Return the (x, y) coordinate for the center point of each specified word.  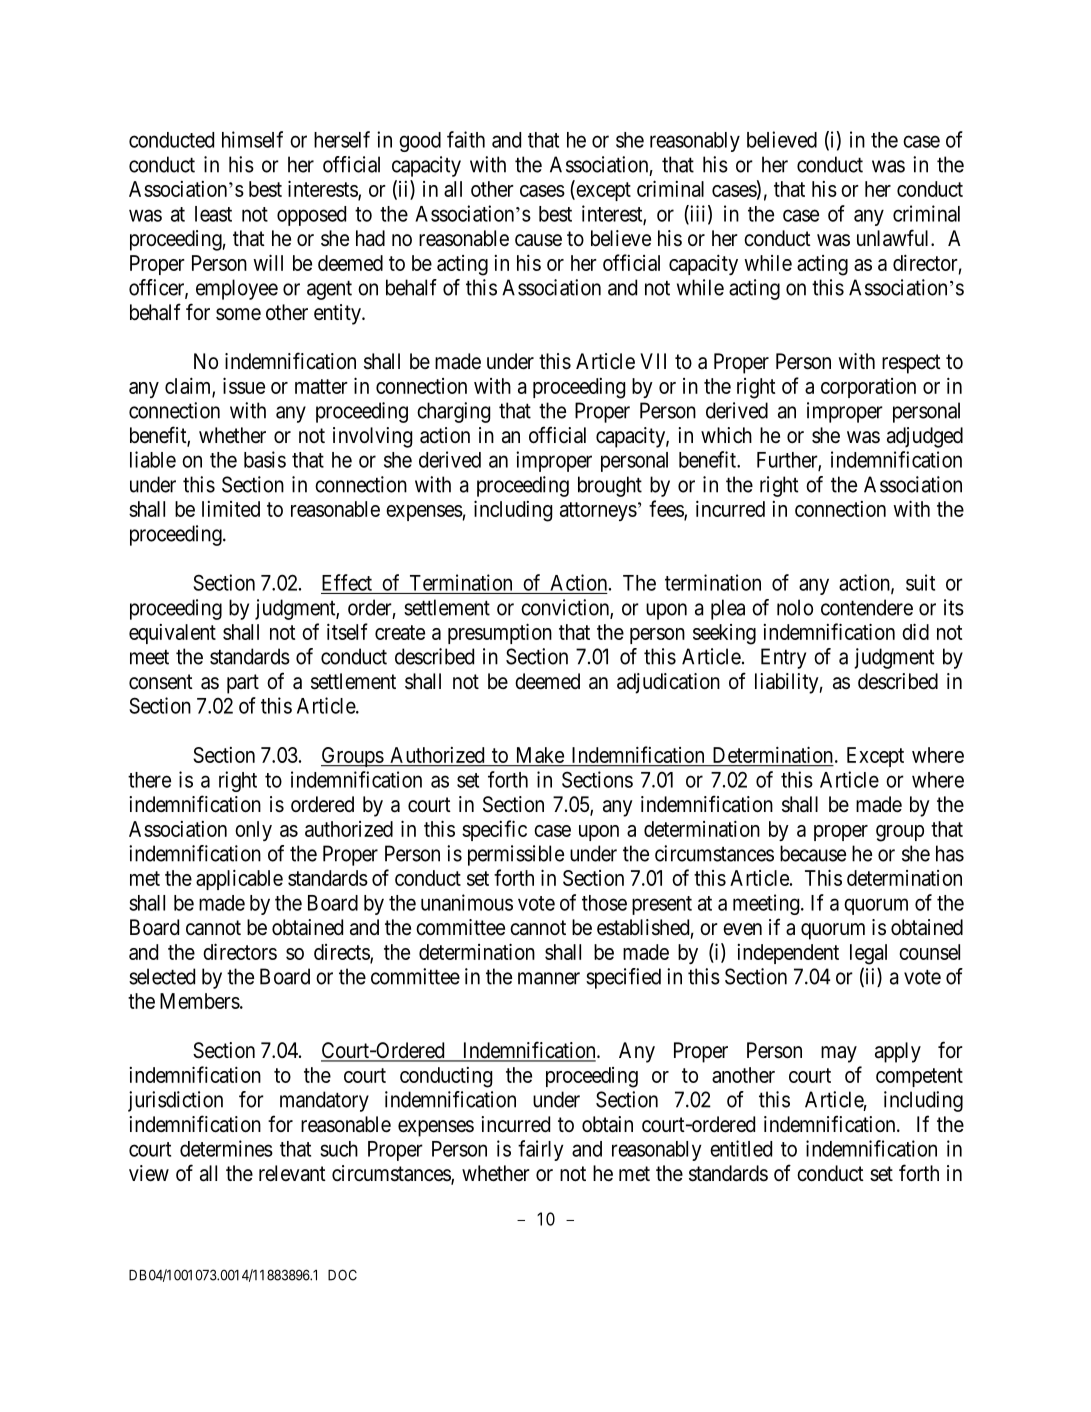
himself (252, 139)
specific (494, 830)
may (839, 1054)
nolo (795, 607)
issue (244, 385)
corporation (868, 388)
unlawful (894, 238)
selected (162, 976)
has (950, 853)
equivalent (172, 634)
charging (453, 412)
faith (466, 139)
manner (549, 978)
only (253, 831)
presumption (500, 633)
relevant (292, 1173)
